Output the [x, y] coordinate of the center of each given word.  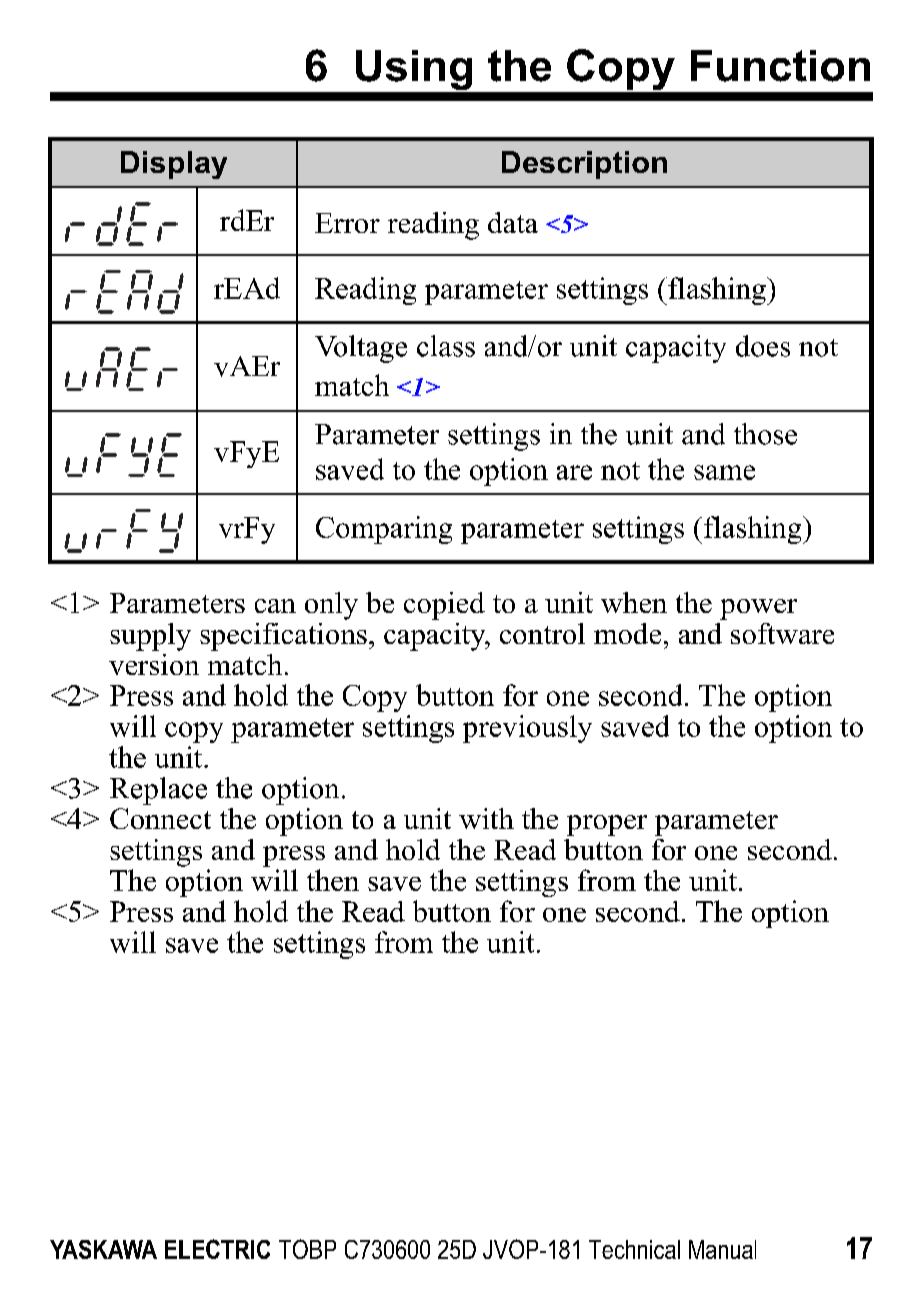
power [758, 609]
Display [174, 165]
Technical [634, 1249]
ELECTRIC [217, 1249]
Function [780, 66]
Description [584, 165]
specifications [283, 637]
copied [444, 606]
